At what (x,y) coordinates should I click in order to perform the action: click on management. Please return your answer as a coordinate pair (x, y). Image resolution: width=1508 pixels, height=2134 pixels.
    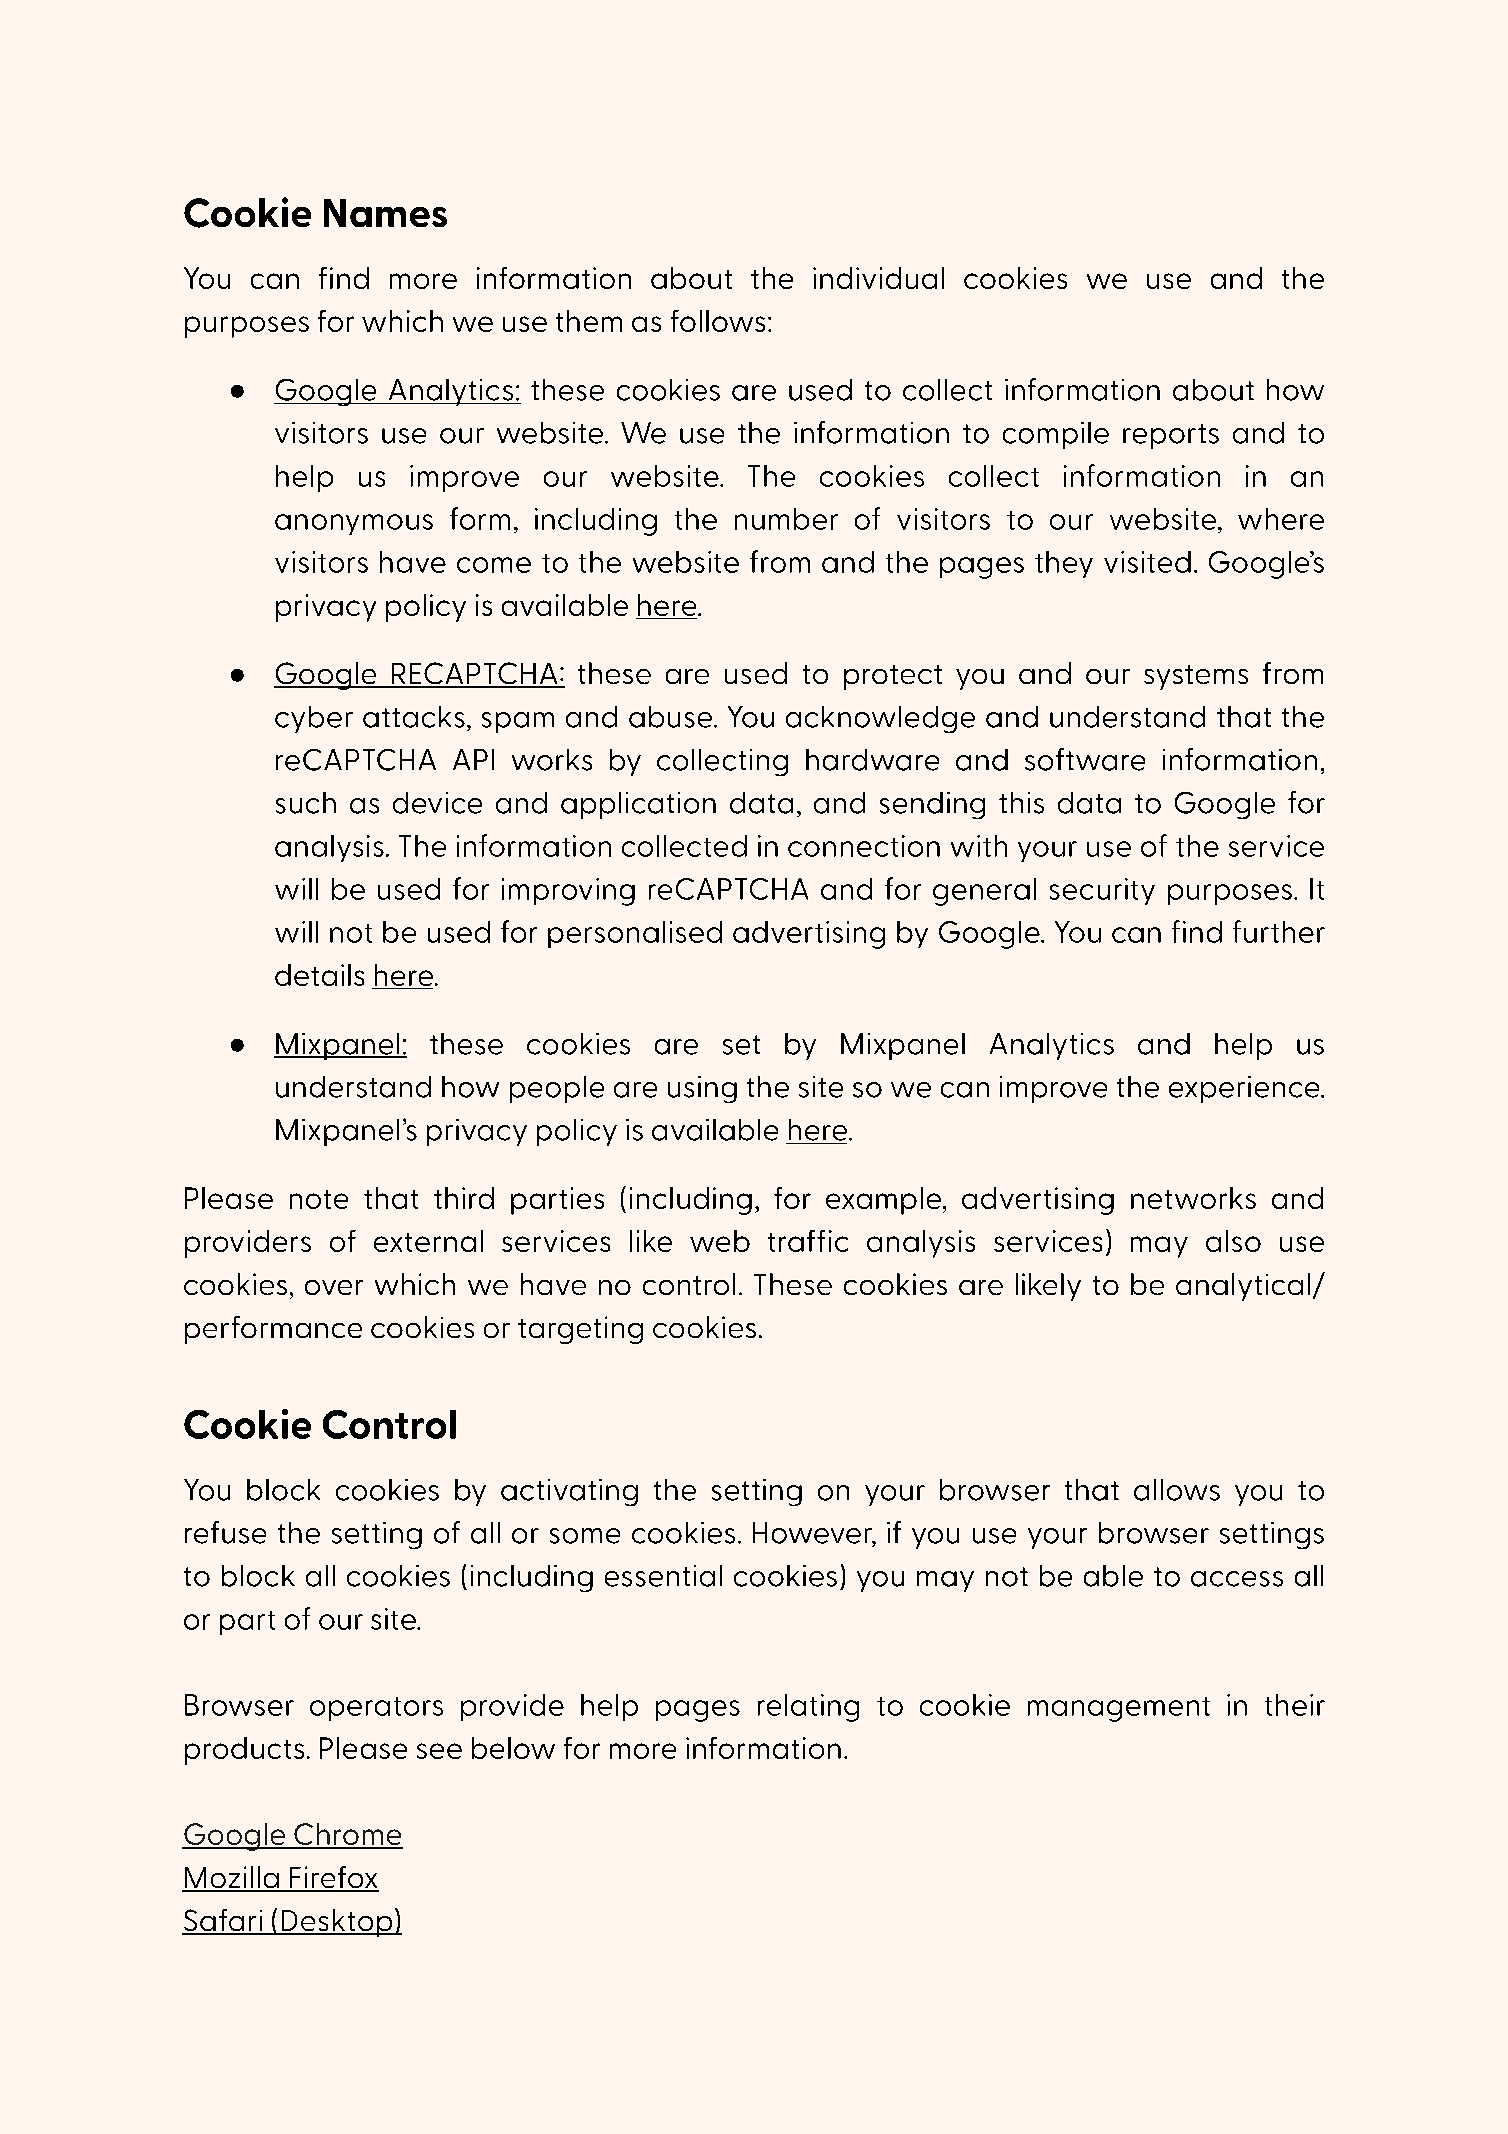
    Looking at the image, I should click on (1119, 1709).
